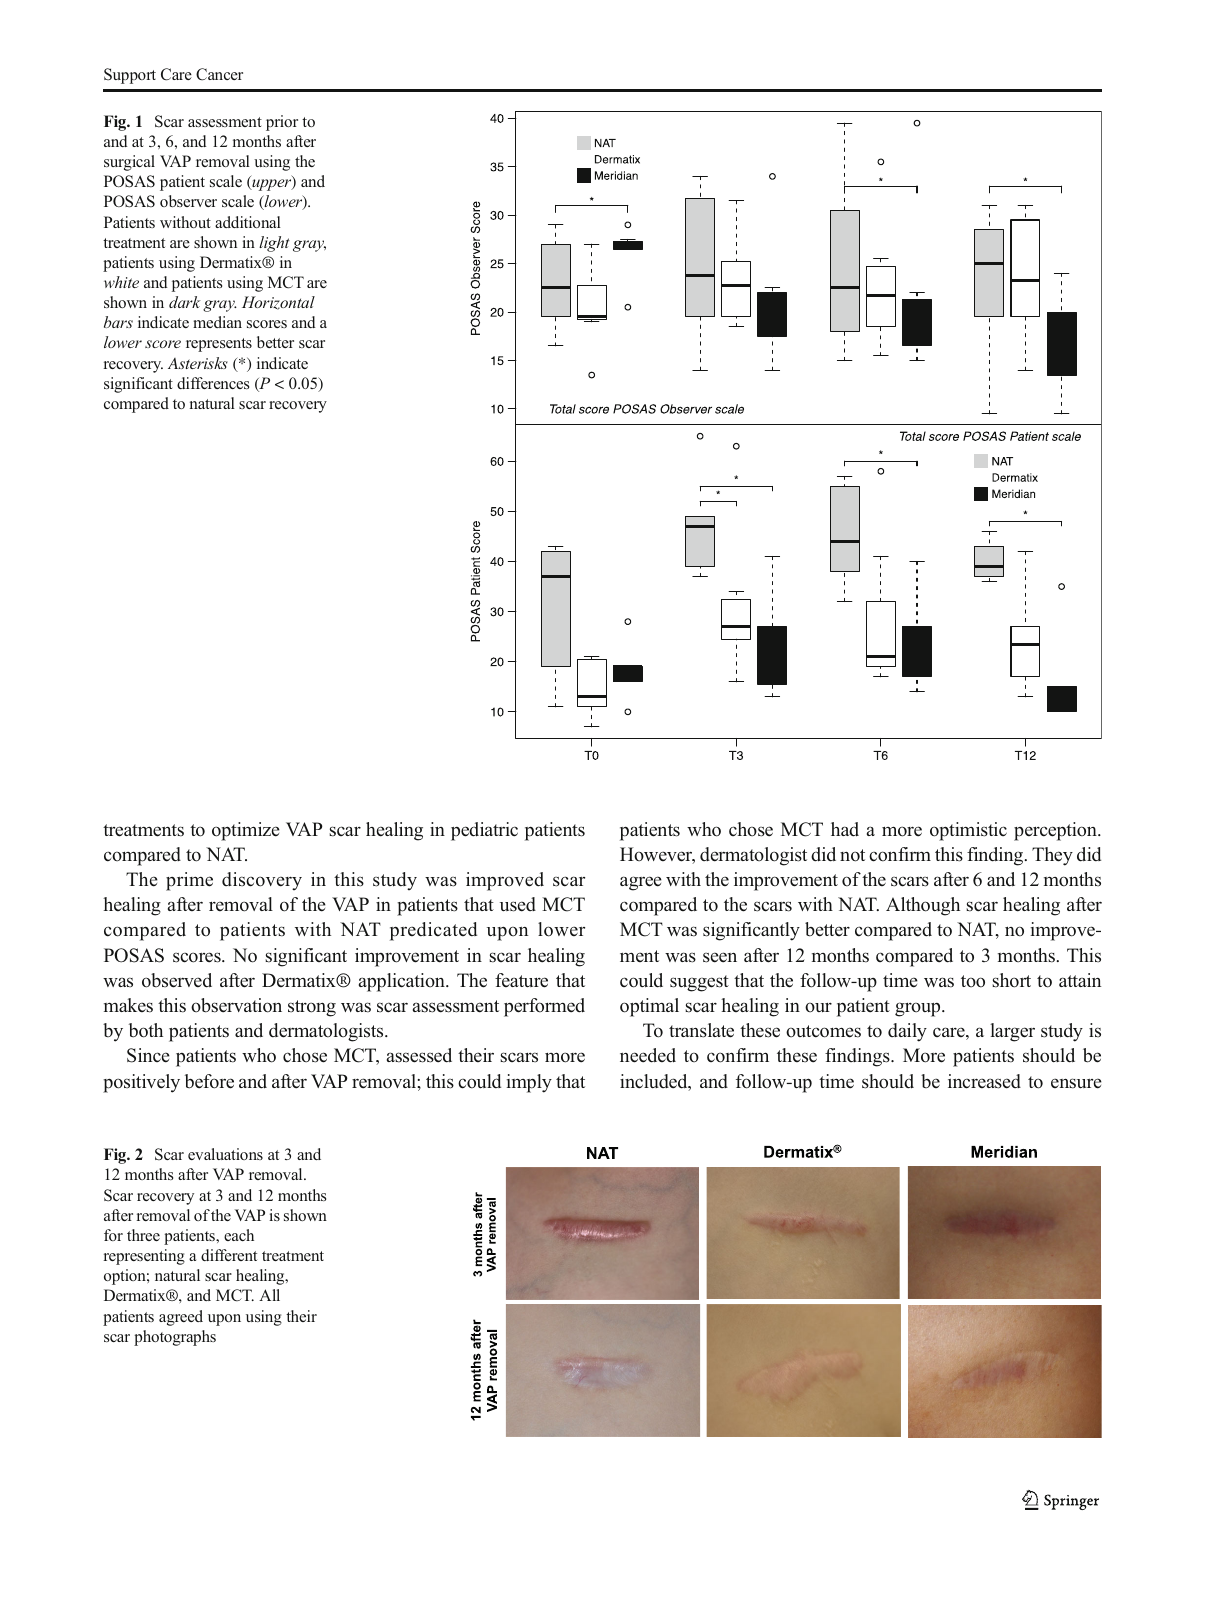  What do you see at coordinates (968, 831) in the page?
I see `optimistic` at bounding box center [968, 831].
